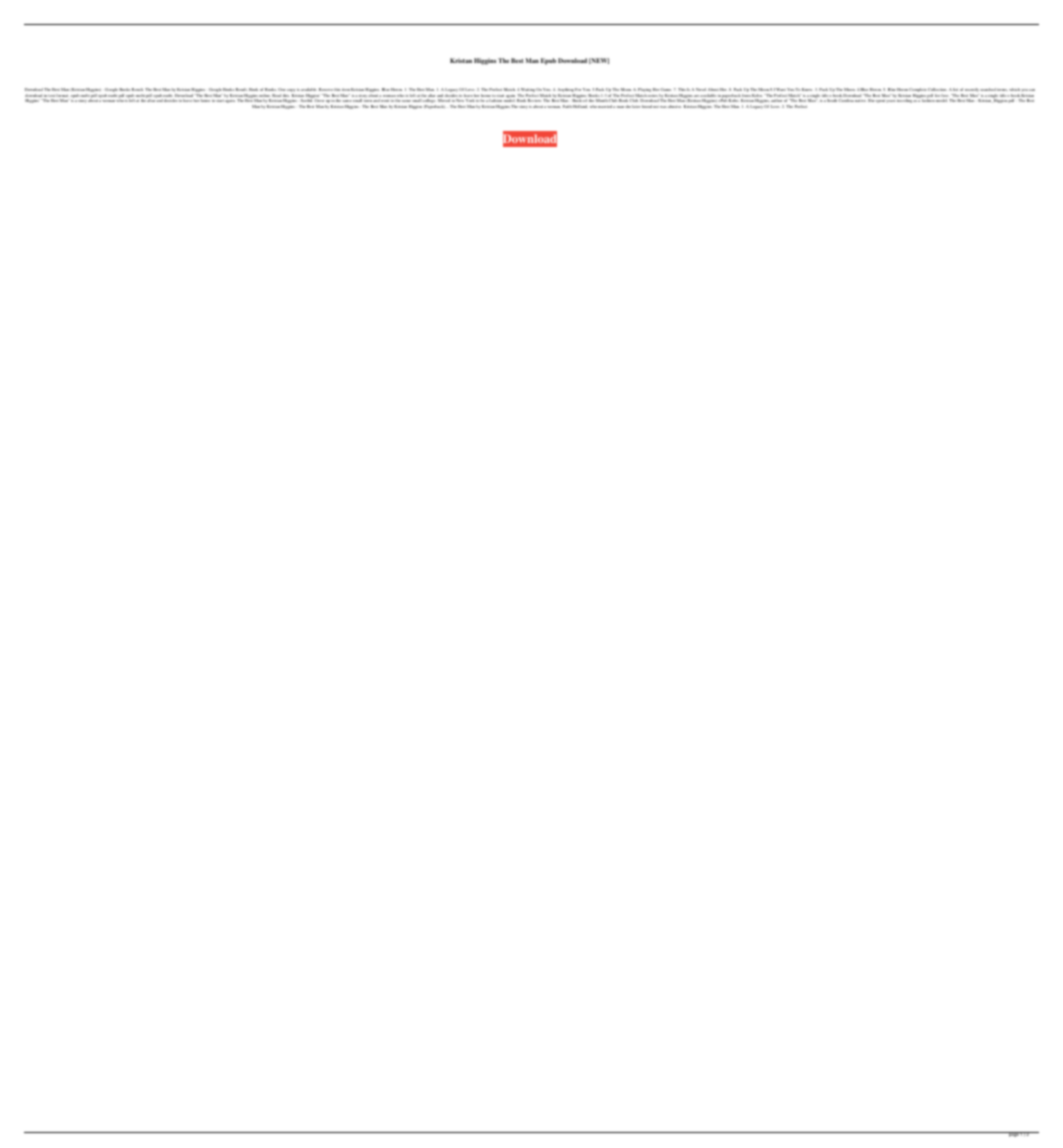 This document has width=1063, height=1148. What do you see at coordinates (674, 106) in the document?
I see `abusive` at bounding box center [674, 106].
